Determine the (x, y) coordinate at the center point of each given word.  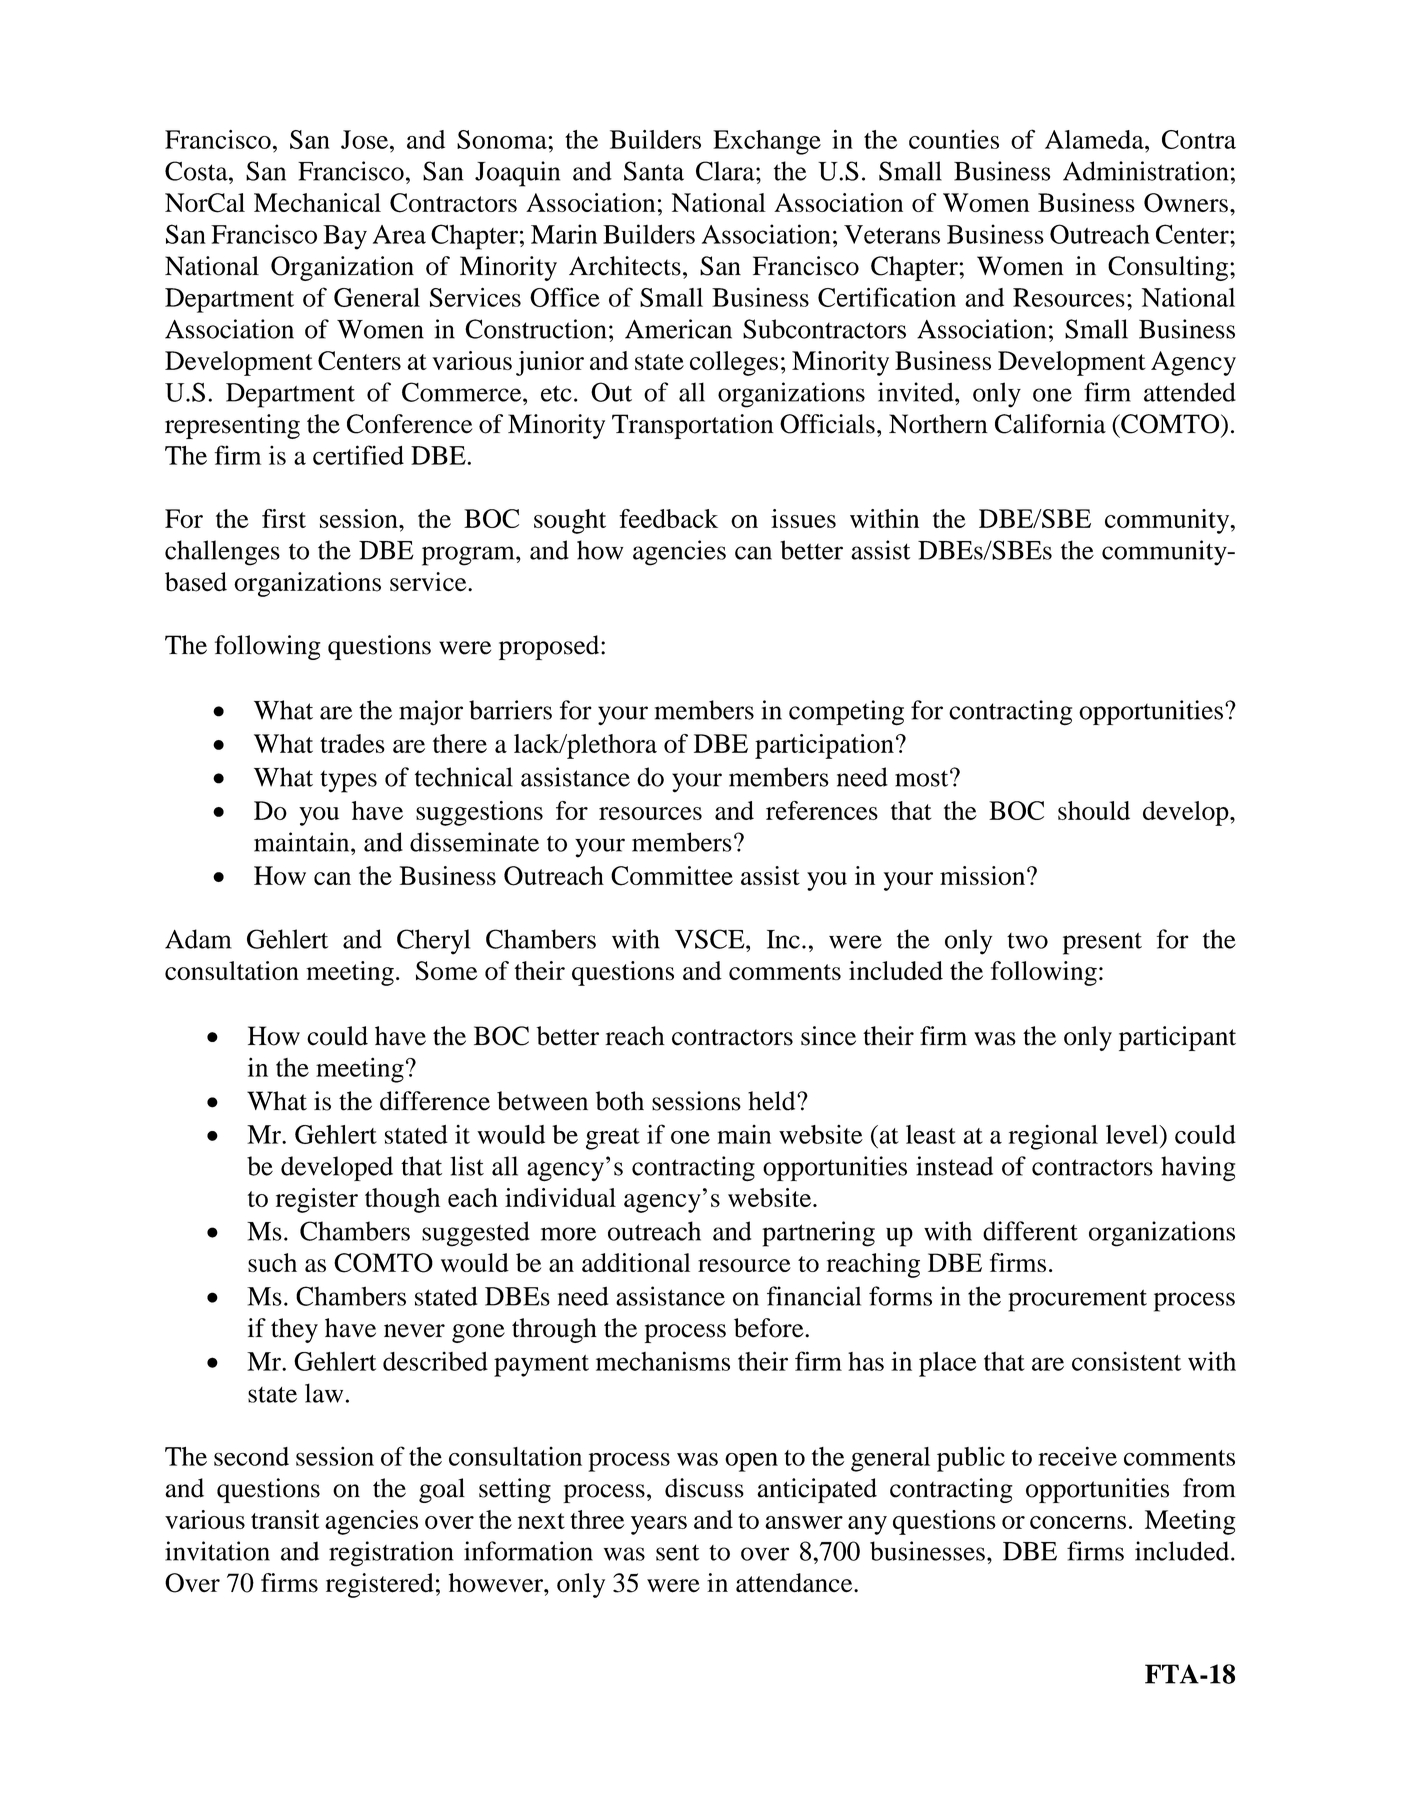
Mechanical (317, 202)
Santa (654, 171)
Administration (1145, 171)
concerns (1078, 1522)
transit (285, 1519)
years (659, 1525)
